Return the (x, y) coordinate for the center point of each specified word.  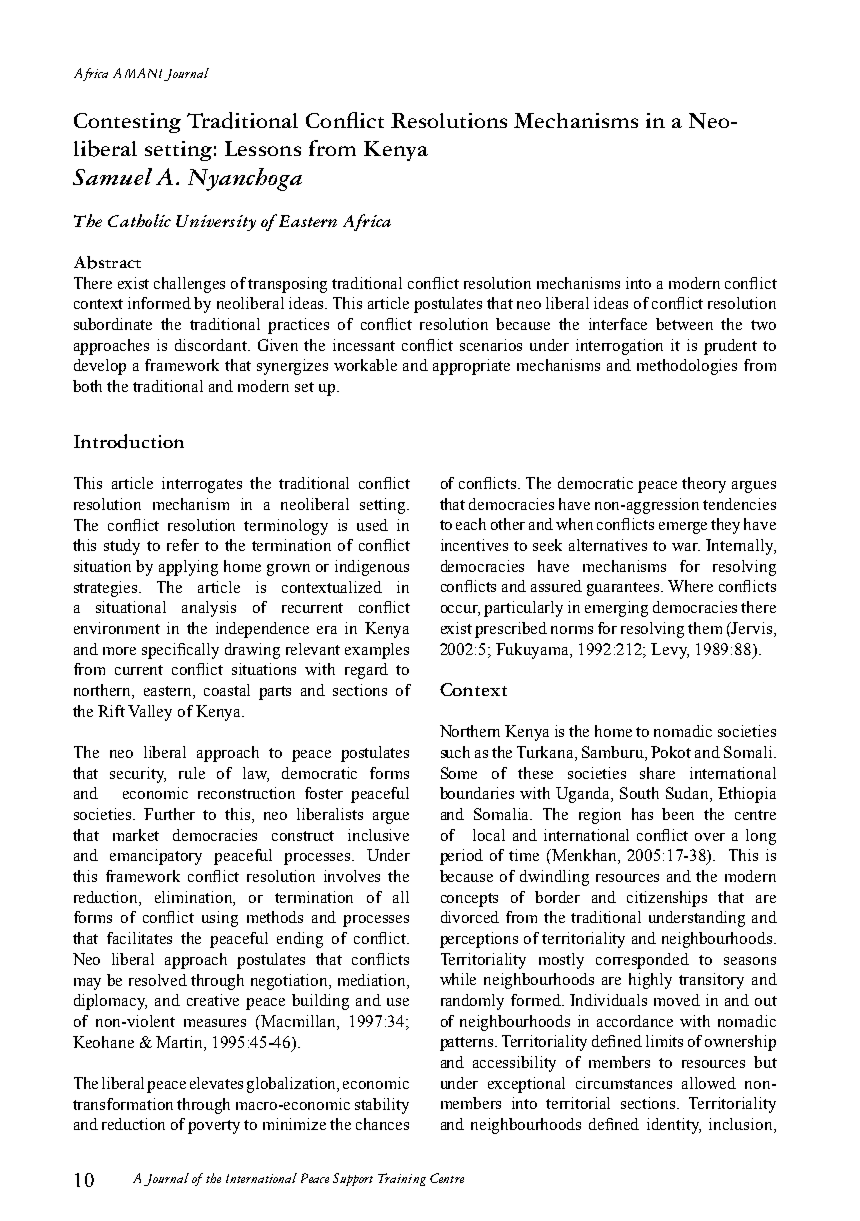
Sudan (688, 794)
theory (704, 485)
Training (402, 1179)
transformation (123, 1104)
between (684, 324)
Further (169, 814)
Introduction (129, 441)
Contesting (127, 123)
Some (459, 773)
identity (674, 1126)
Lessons (263, 148)
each (471, 524)
